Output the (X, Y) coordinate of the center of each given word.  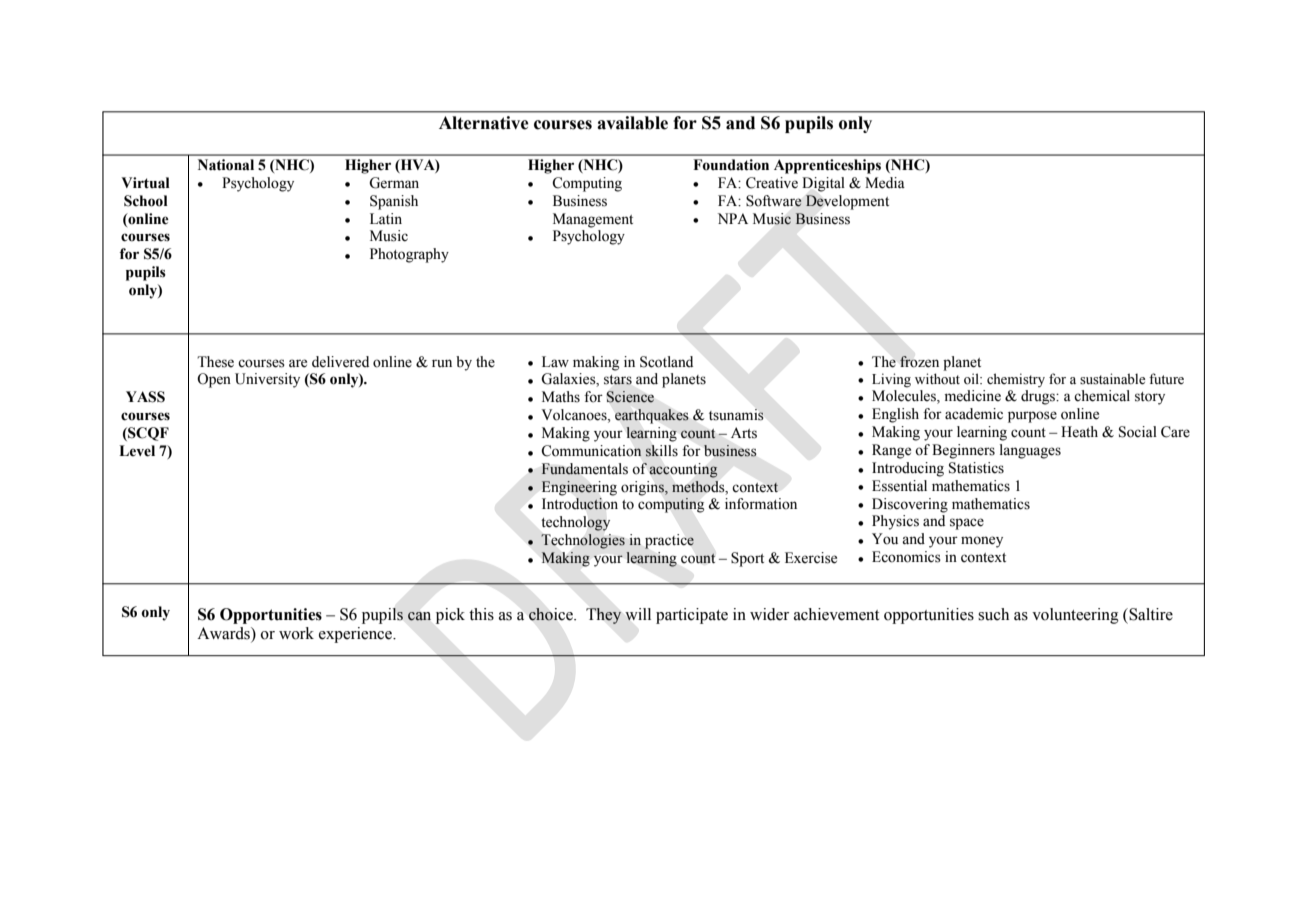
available (632, 123)
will (638, 614)
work (296, 633)
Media (885, 183)
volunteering (1075, 616)
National (226, 165)
